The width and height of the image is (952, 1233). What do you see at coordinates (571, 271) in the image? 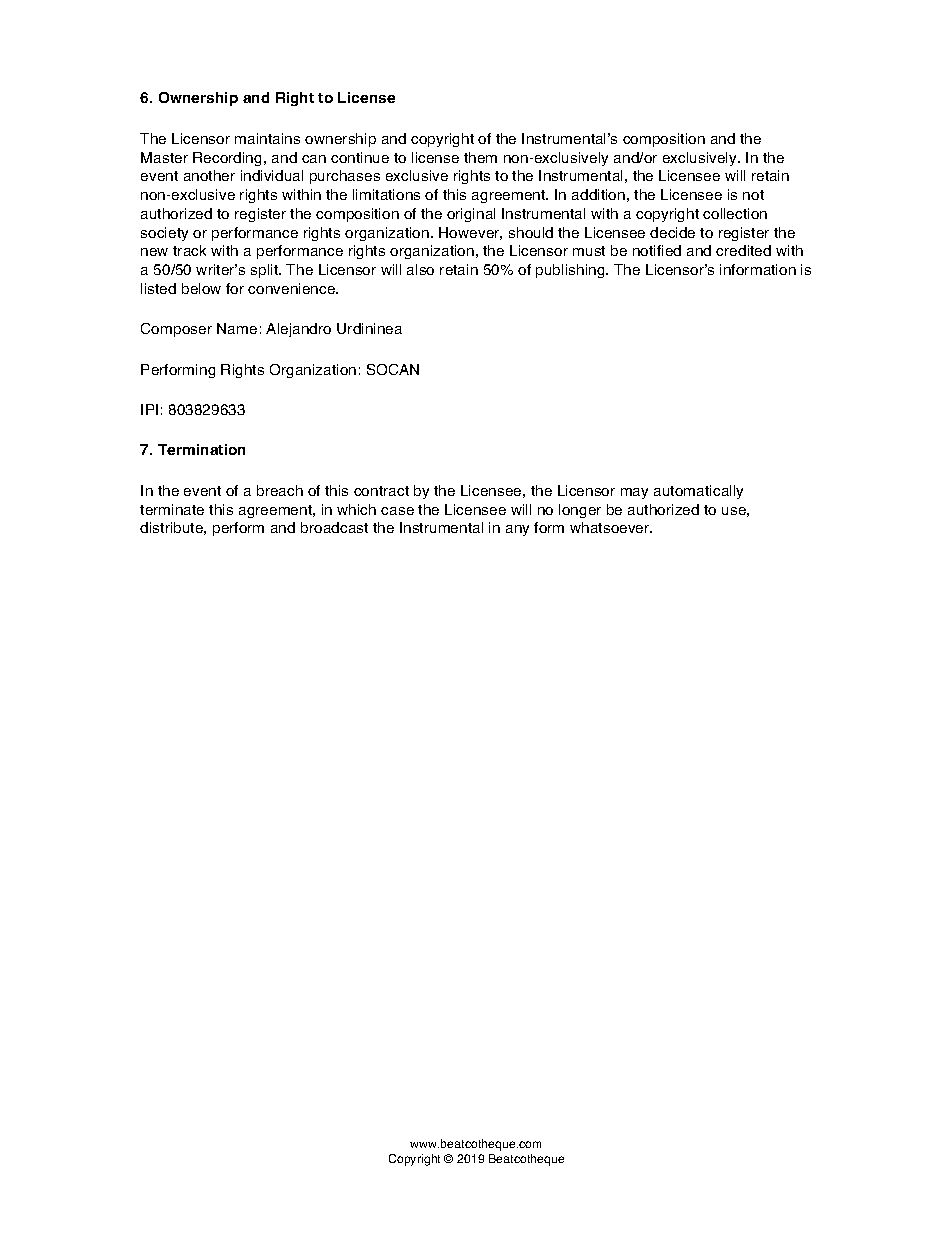
I see `publishing` at bounding box center [571, 271].
